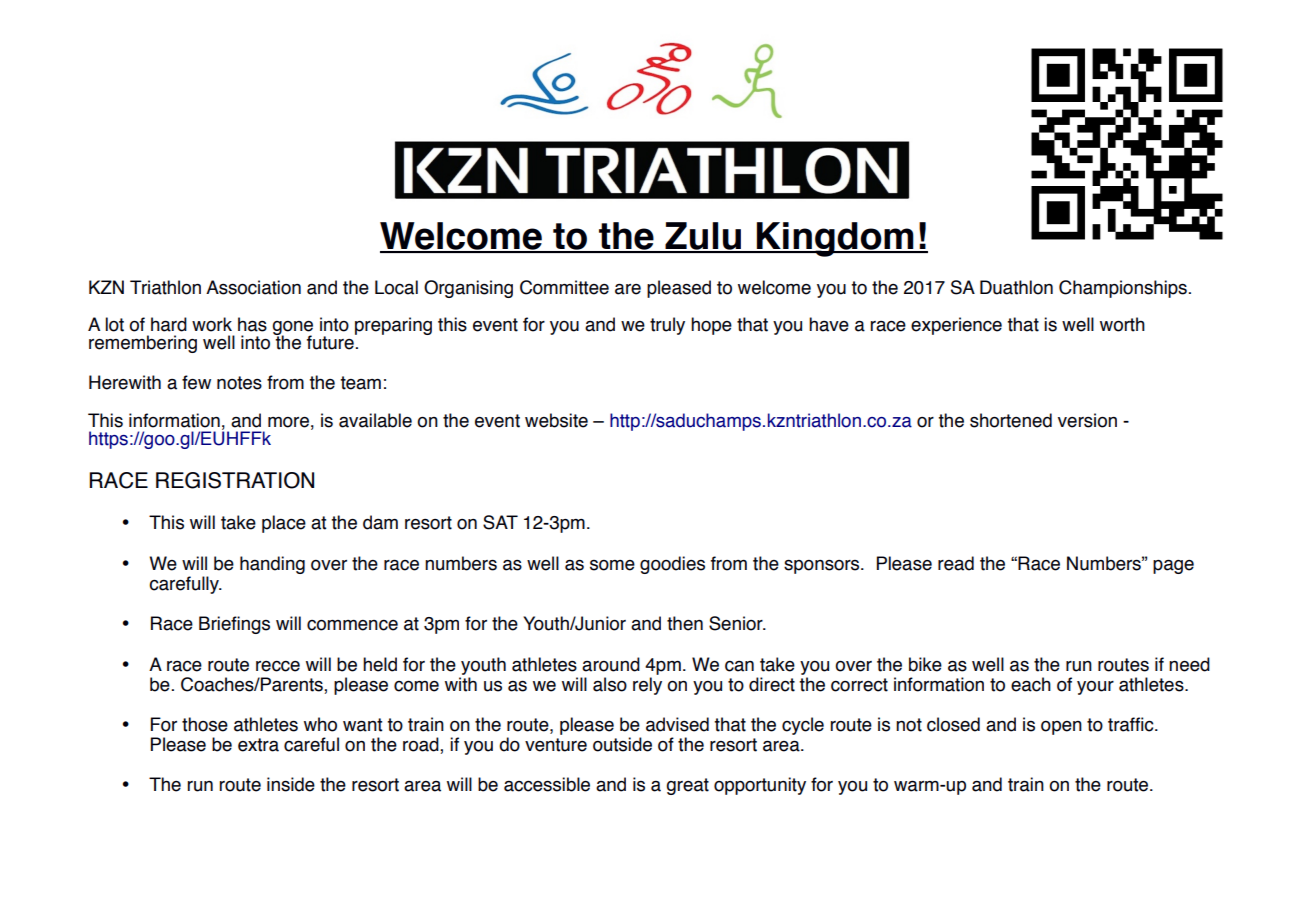  Describe the element at coordinates (956, 563) in the image. I see `read` at that location.
